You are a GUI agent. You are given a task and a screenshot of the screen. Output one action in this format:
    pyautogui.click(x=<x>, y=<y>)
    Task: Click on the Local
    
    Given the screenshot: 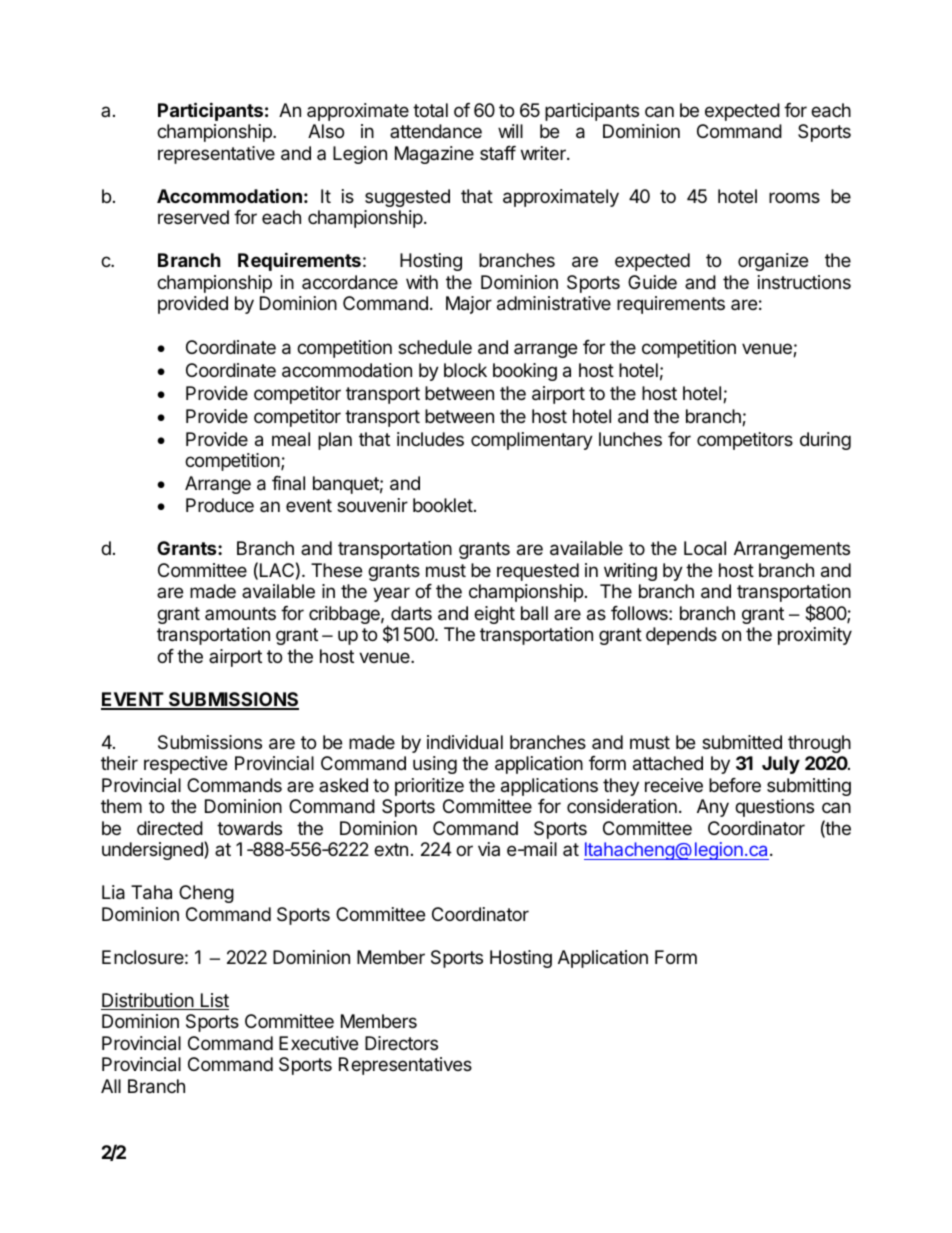 What is the action you would take?
    pyautogui.click(x=705, y=548)
